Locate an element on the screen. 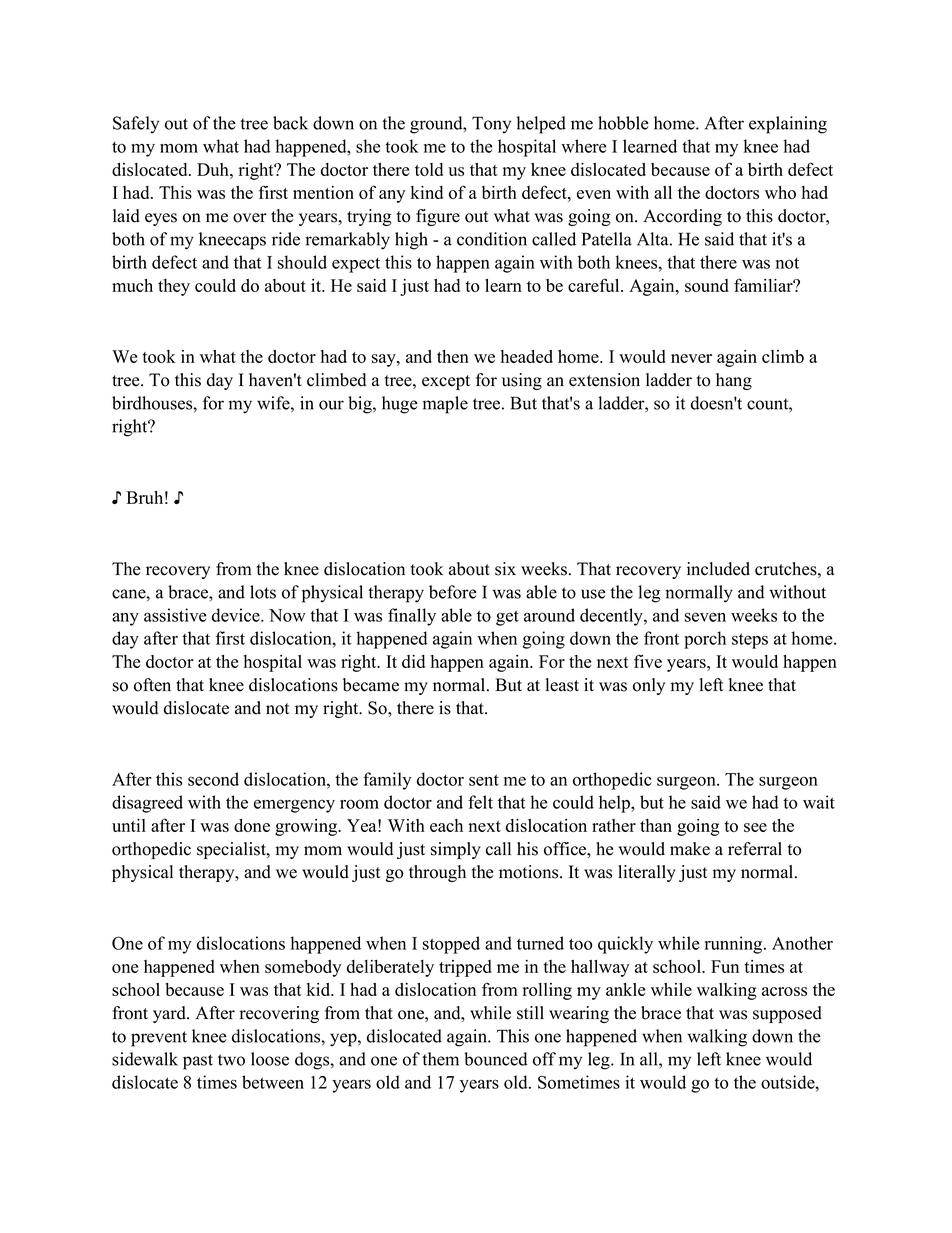 Image resolution: width=952 pixels, height=1233 pixels. second is located at coordinates (213, 779).
